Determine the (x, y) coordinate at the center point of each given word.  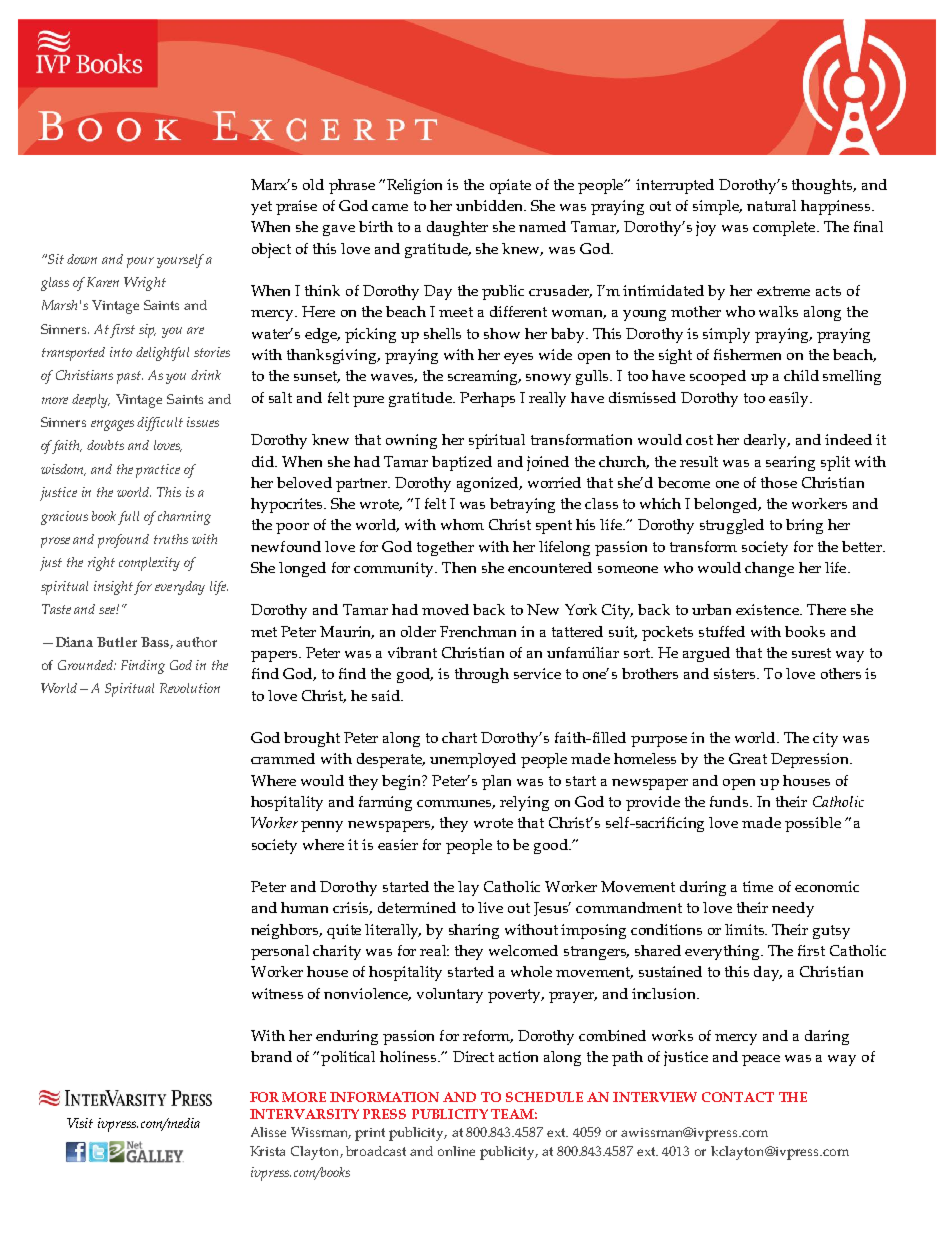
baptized (462, 463)
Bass (156, 643)
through (482, 675)
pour (140, 262)
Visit (80, 1123)
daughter (457, 228)
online (456, 1151)
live (490, 907)
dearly (767, 441)
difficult (160, 424)
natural (771, 205)
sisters (736, 673)
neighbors (286, 931)
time (758, 886)
